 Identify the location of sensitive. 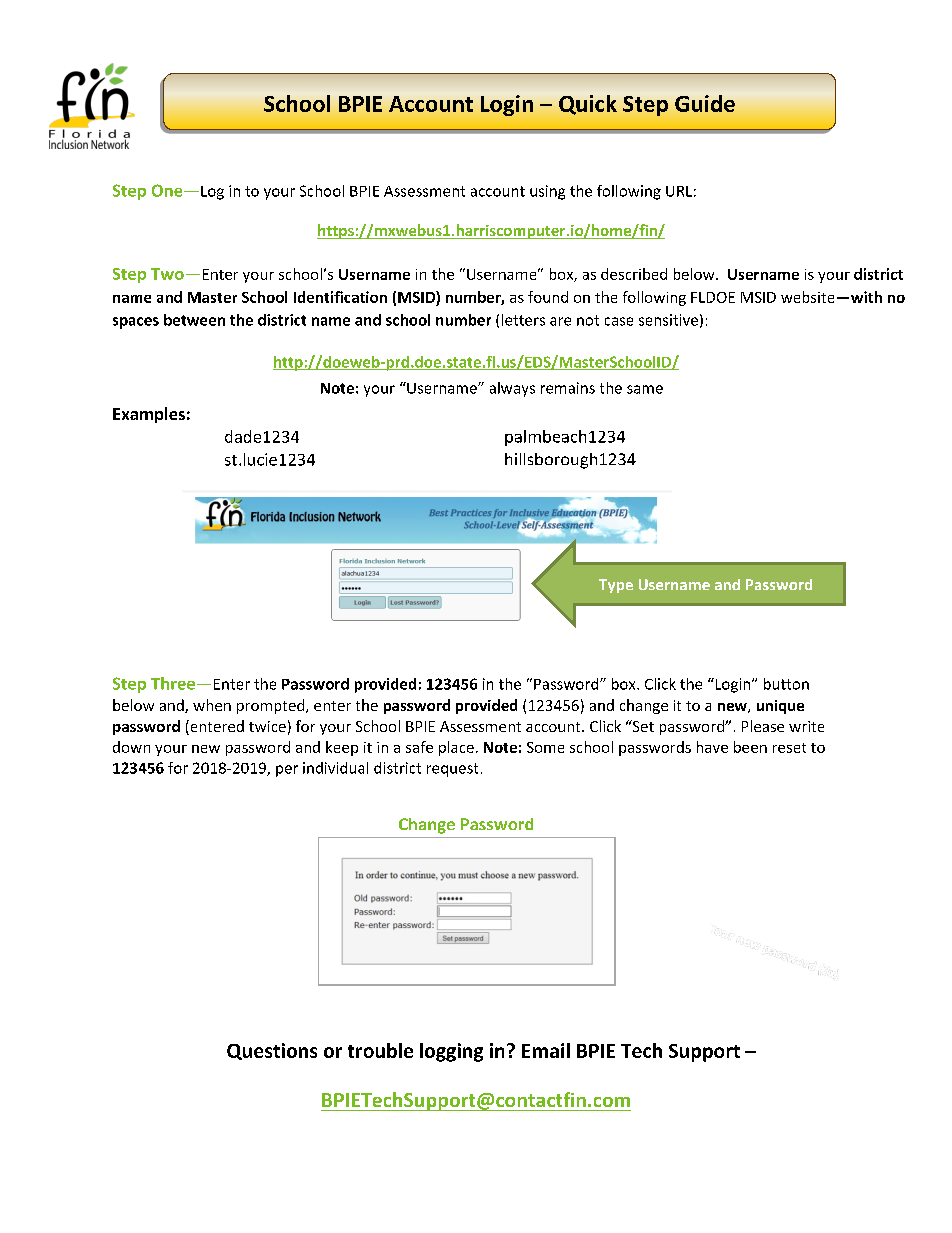
(668, 320).
